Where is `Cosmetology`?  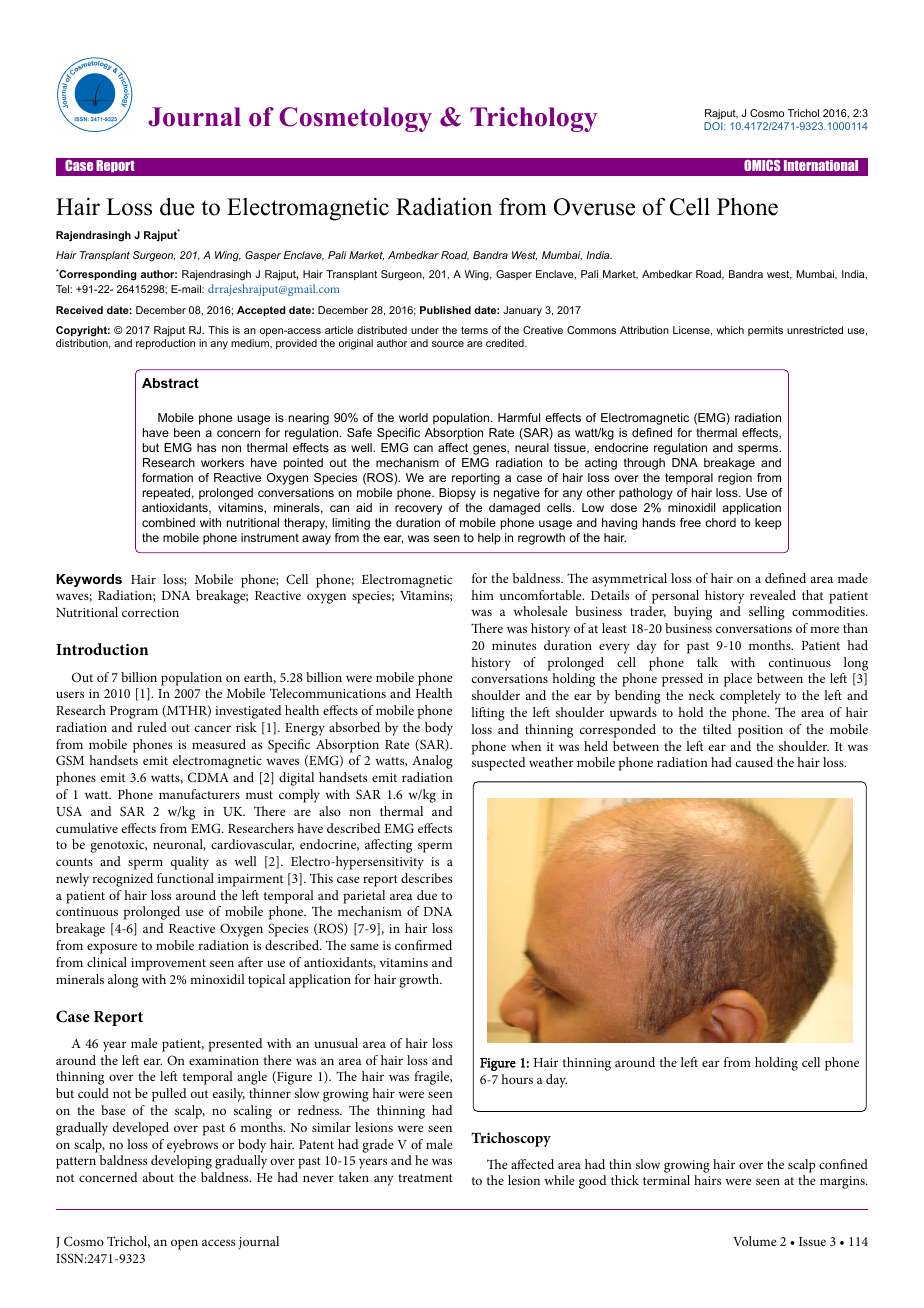 Cosmetology is located at coordinates (355, 119).
